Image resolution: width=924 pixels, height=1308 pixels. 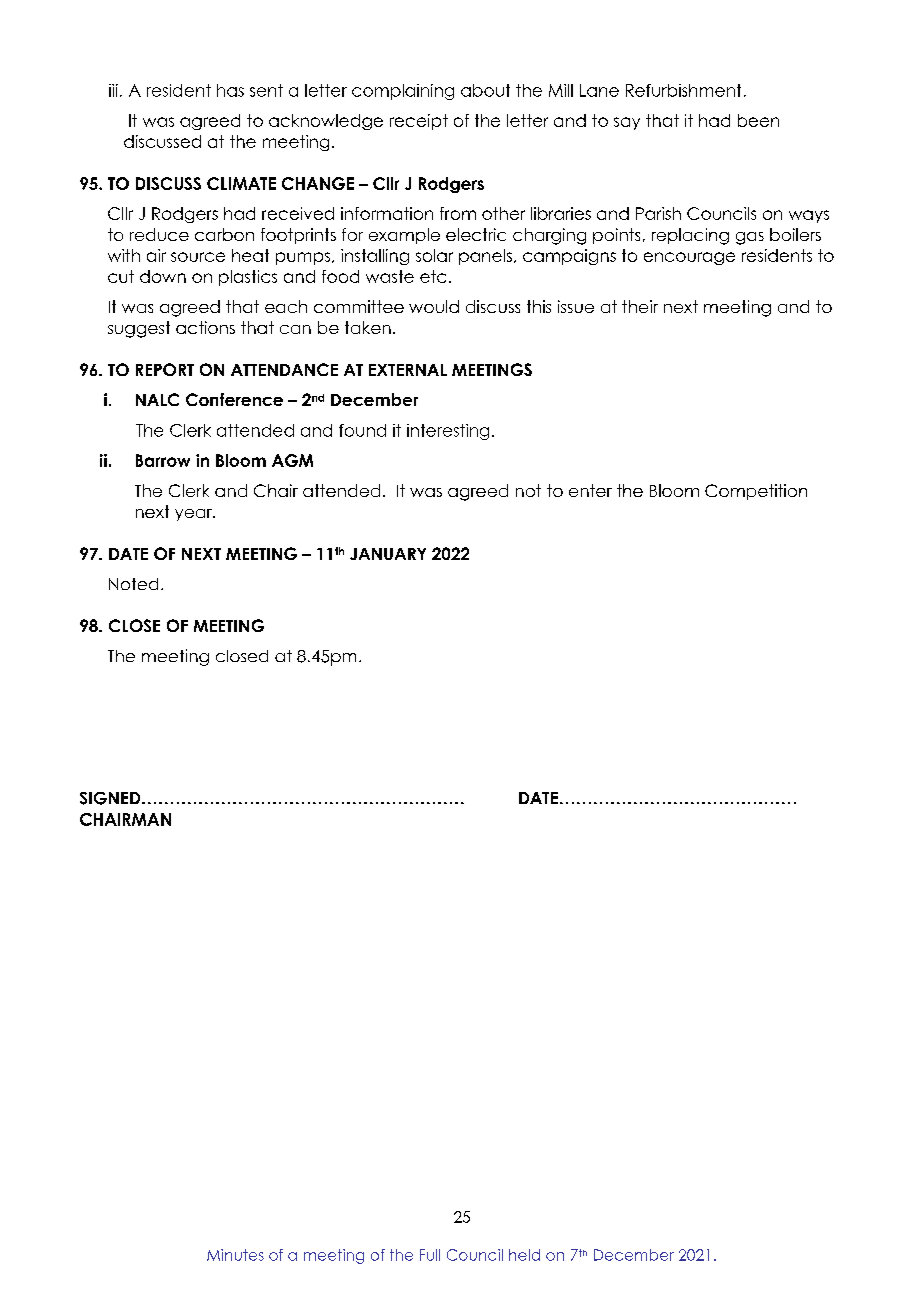 What do you see at coordinates (235, 1255) in the image?
I see `Minutes` at bounding box center [235, 1255].
